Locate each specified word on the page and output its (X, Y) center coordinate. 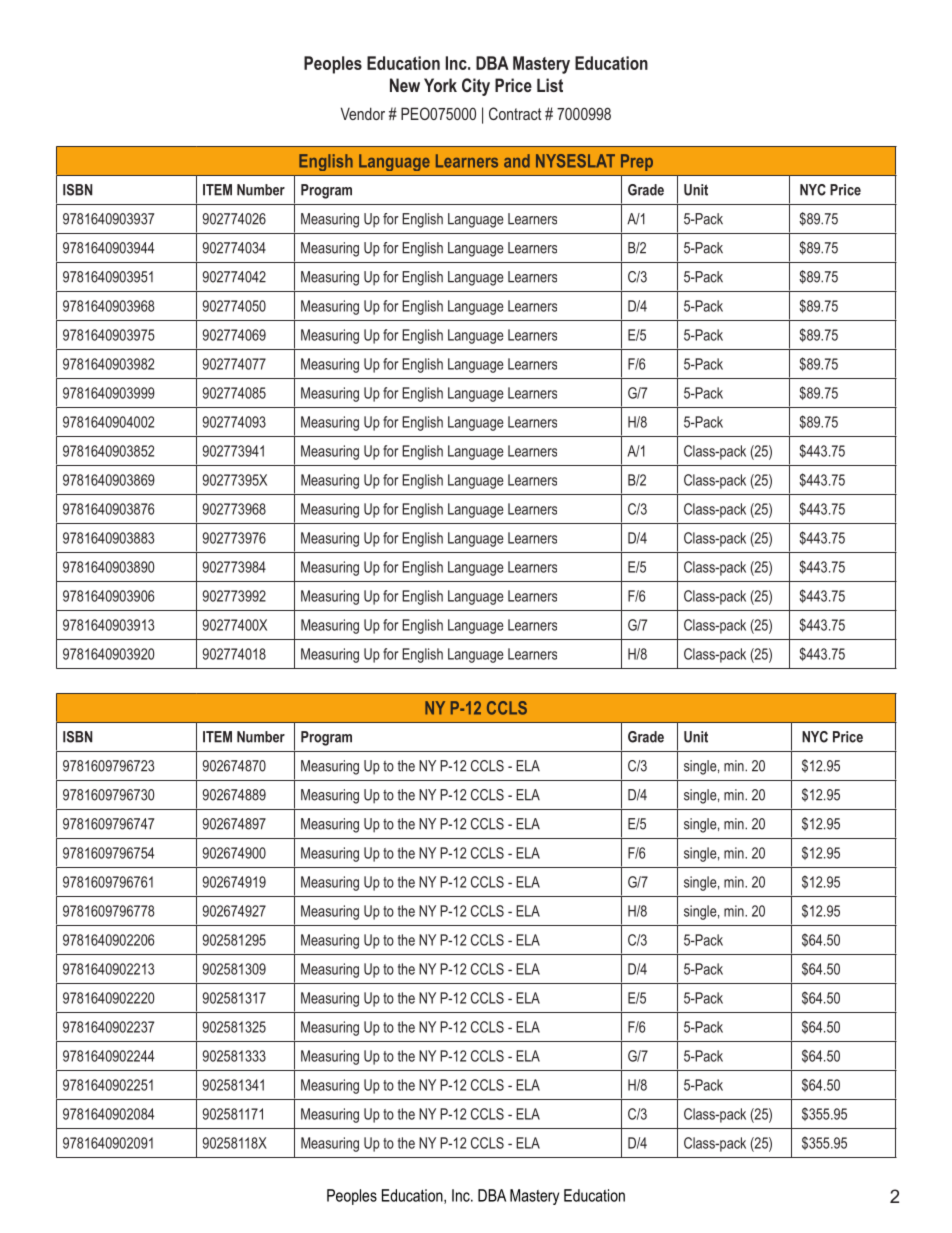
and (517, 161)
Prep (637, 162)
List (550, 85)
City (476, 87)
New (405, 85)
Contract (515, 113)
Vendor (363, 113)
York (440, 85)
